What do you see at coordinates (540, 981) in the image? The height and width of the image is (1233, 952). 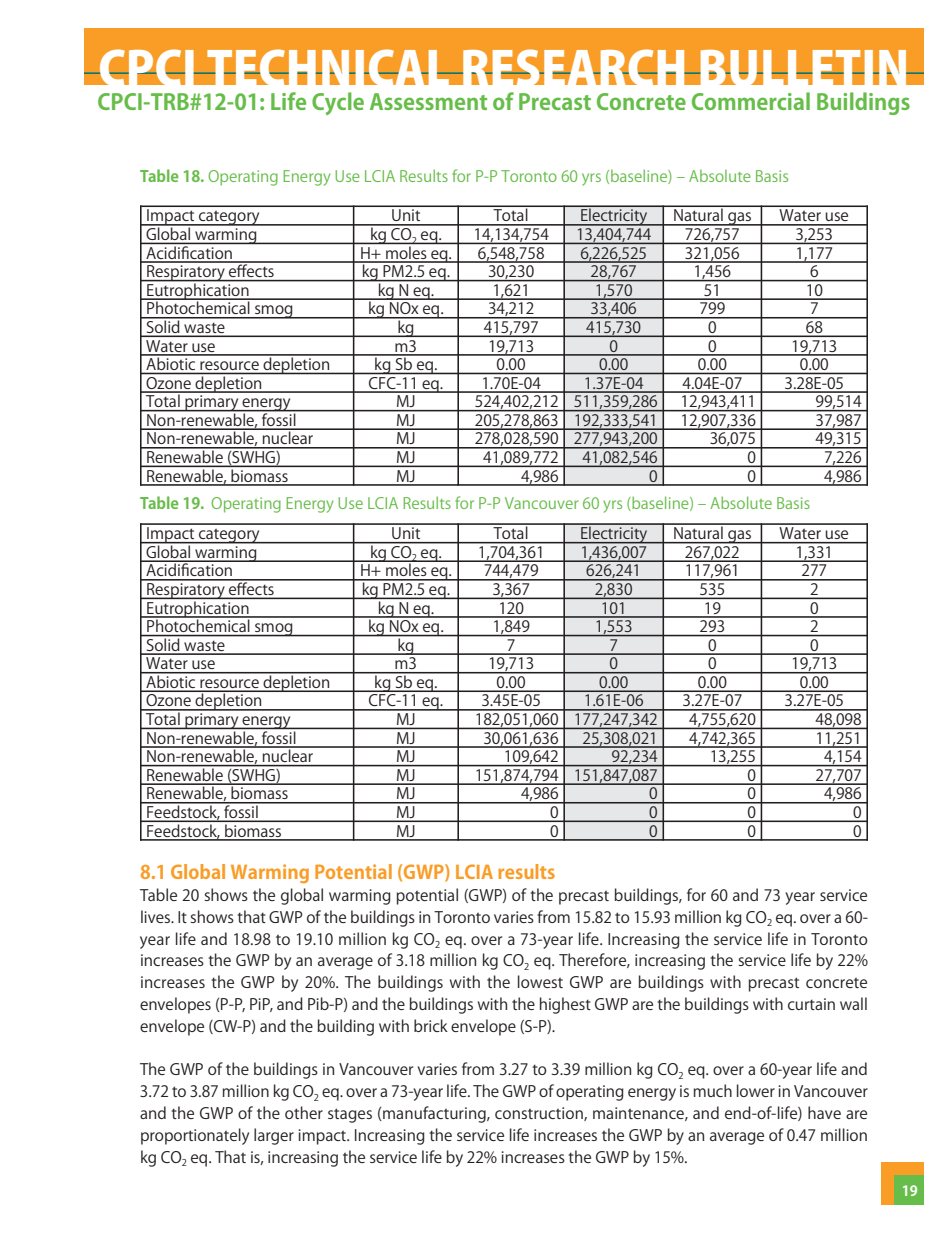 I see `lowest` at bounding box center [540, 981].
